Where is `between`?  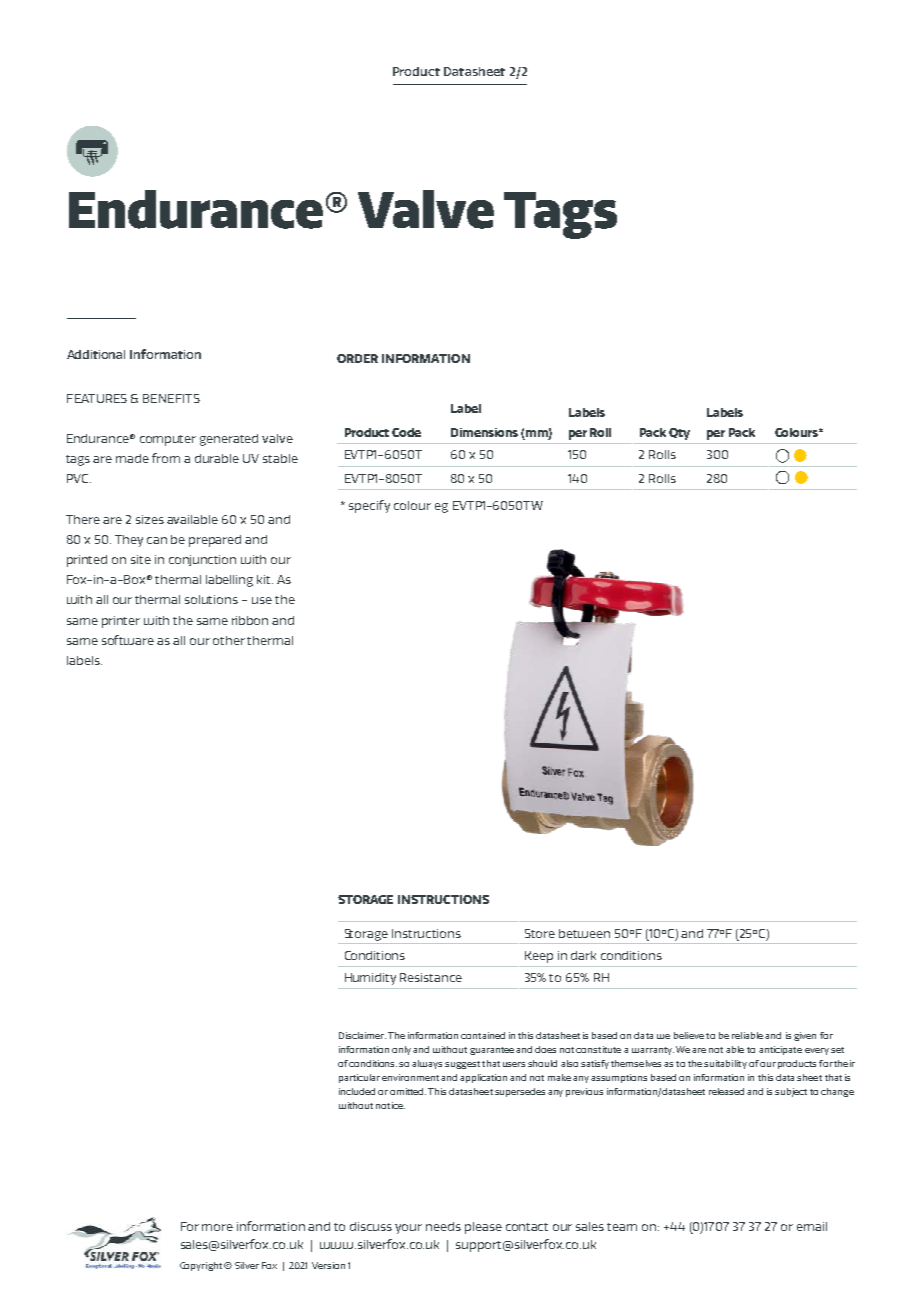
between is located at coordinates (584, 933).
